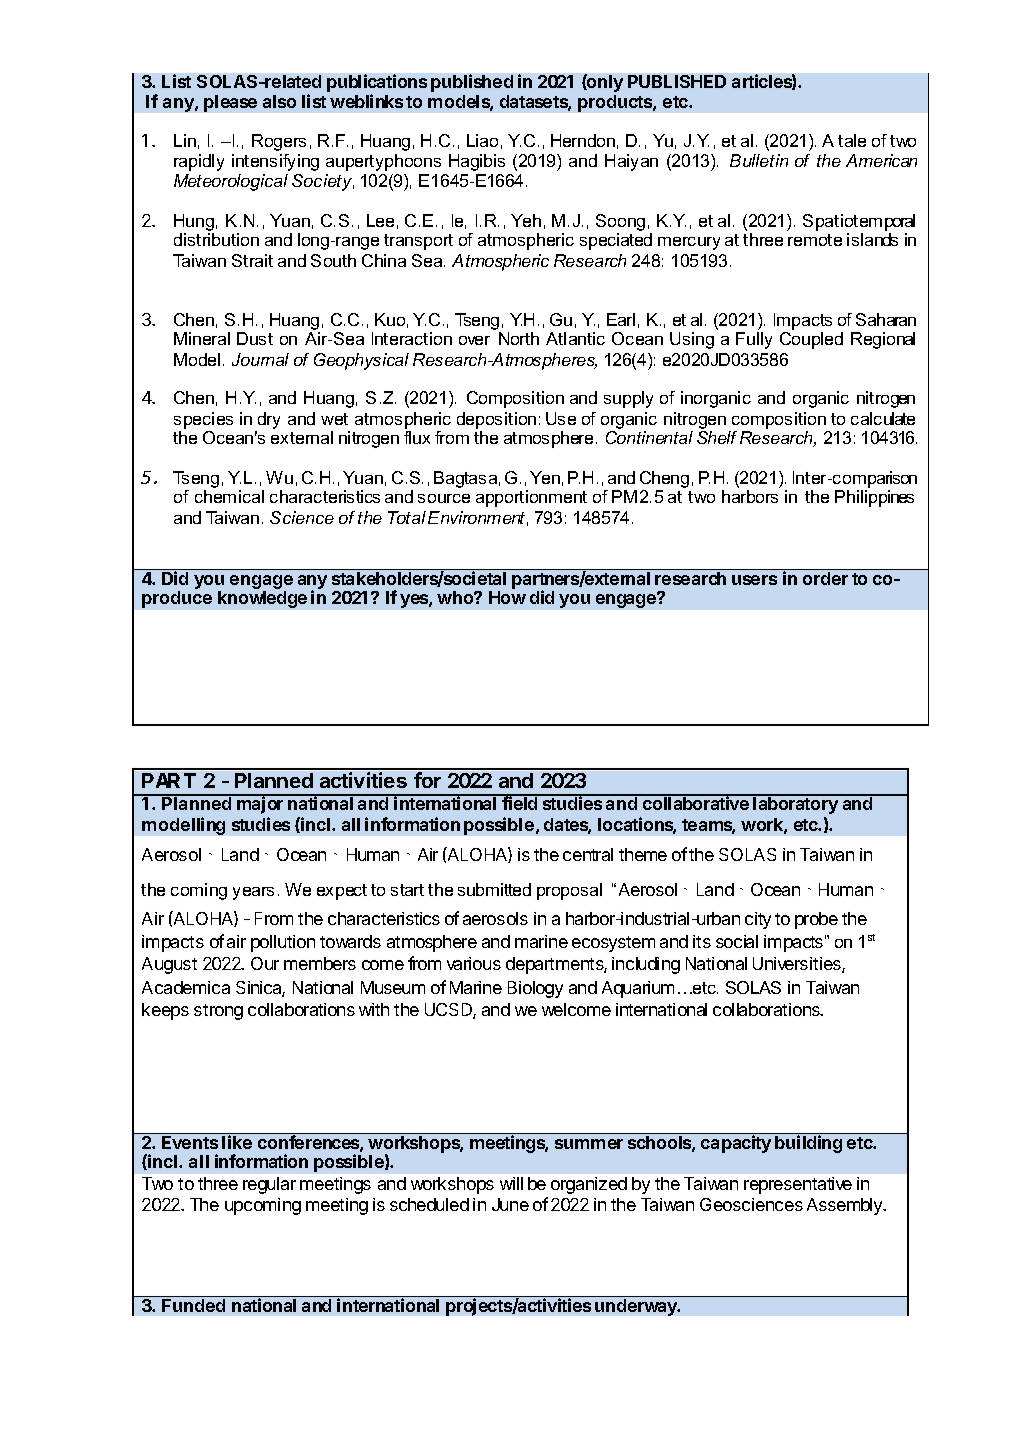 Image resolution: width=1023 pixels, height=1447 pixels. I want to click on Biology, so click(535, 989).
